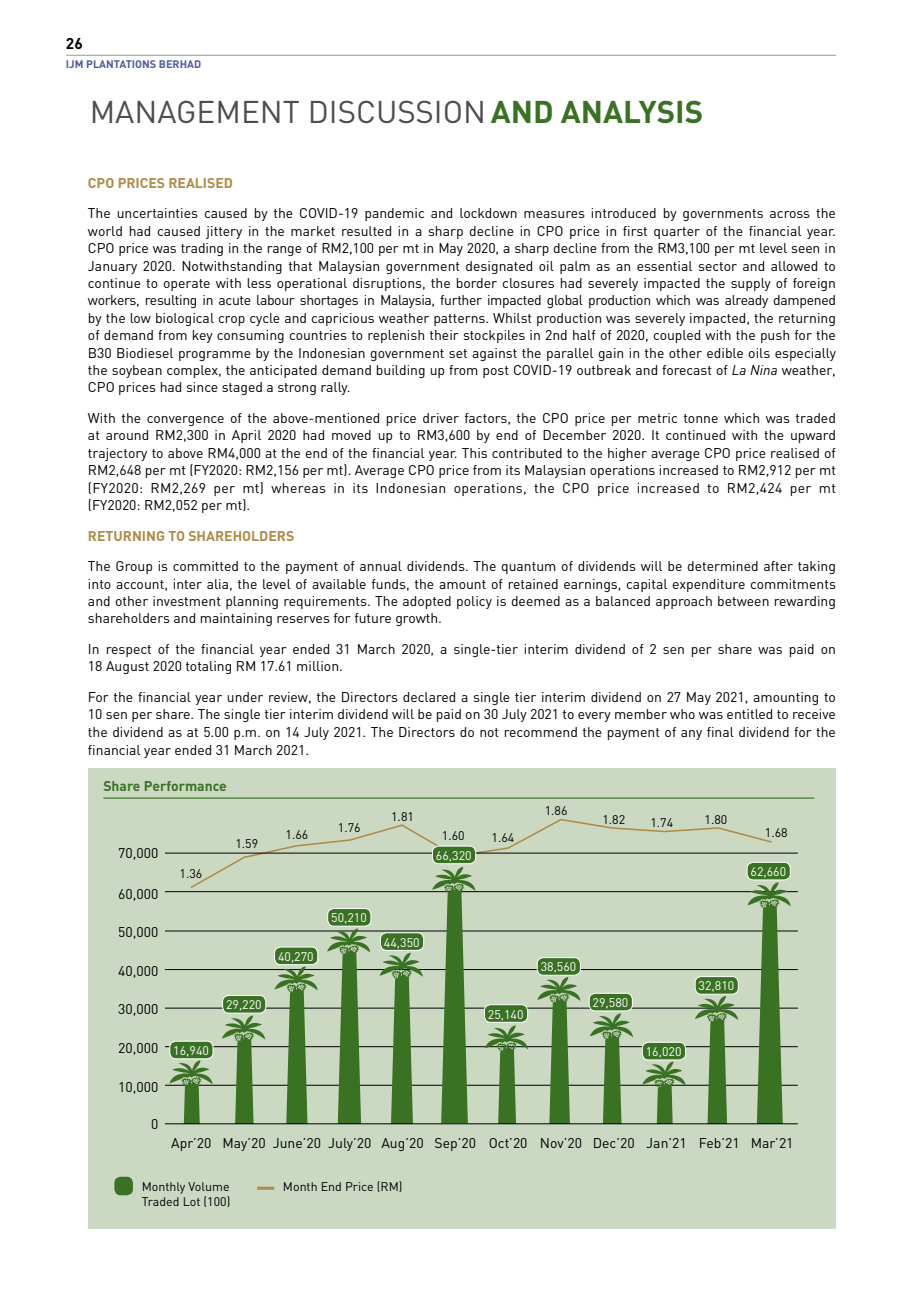 The image size is (924, 1308). I want to click on DISCUSSION, so click(397, 111).
